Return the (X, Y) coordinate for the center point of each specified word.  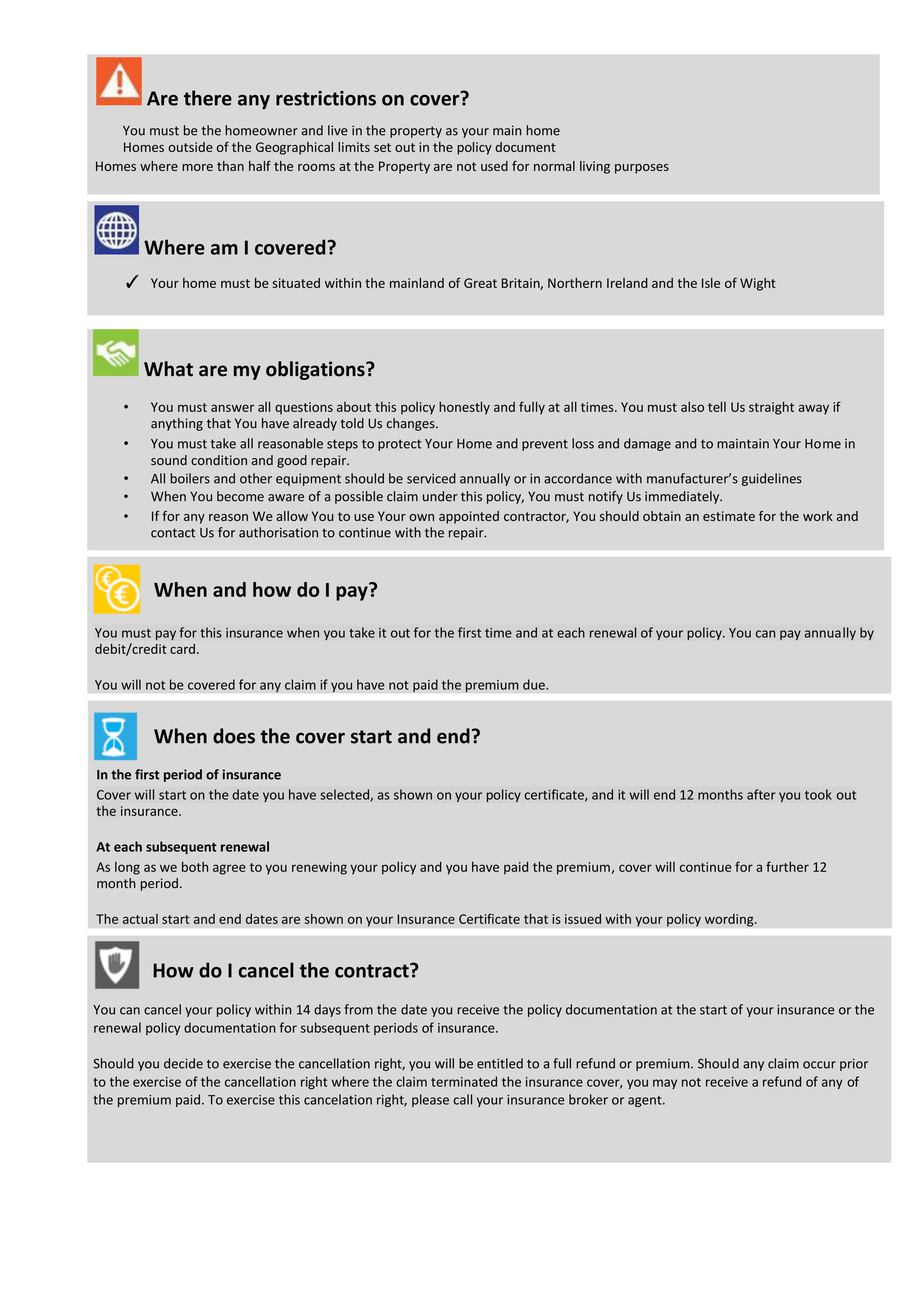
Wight (758, 284)
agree (229, 869)
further (787, 866)
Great (480, 283)
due (535, 684)
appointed (469, 517)
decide (183, 1063)
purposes (642, 169)
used (494, 166)
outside (190, 147)
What (168, 369)
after (761, 794)
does (234, 736)
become (240, 496)
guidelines (772, 479)
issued (583, 919)
